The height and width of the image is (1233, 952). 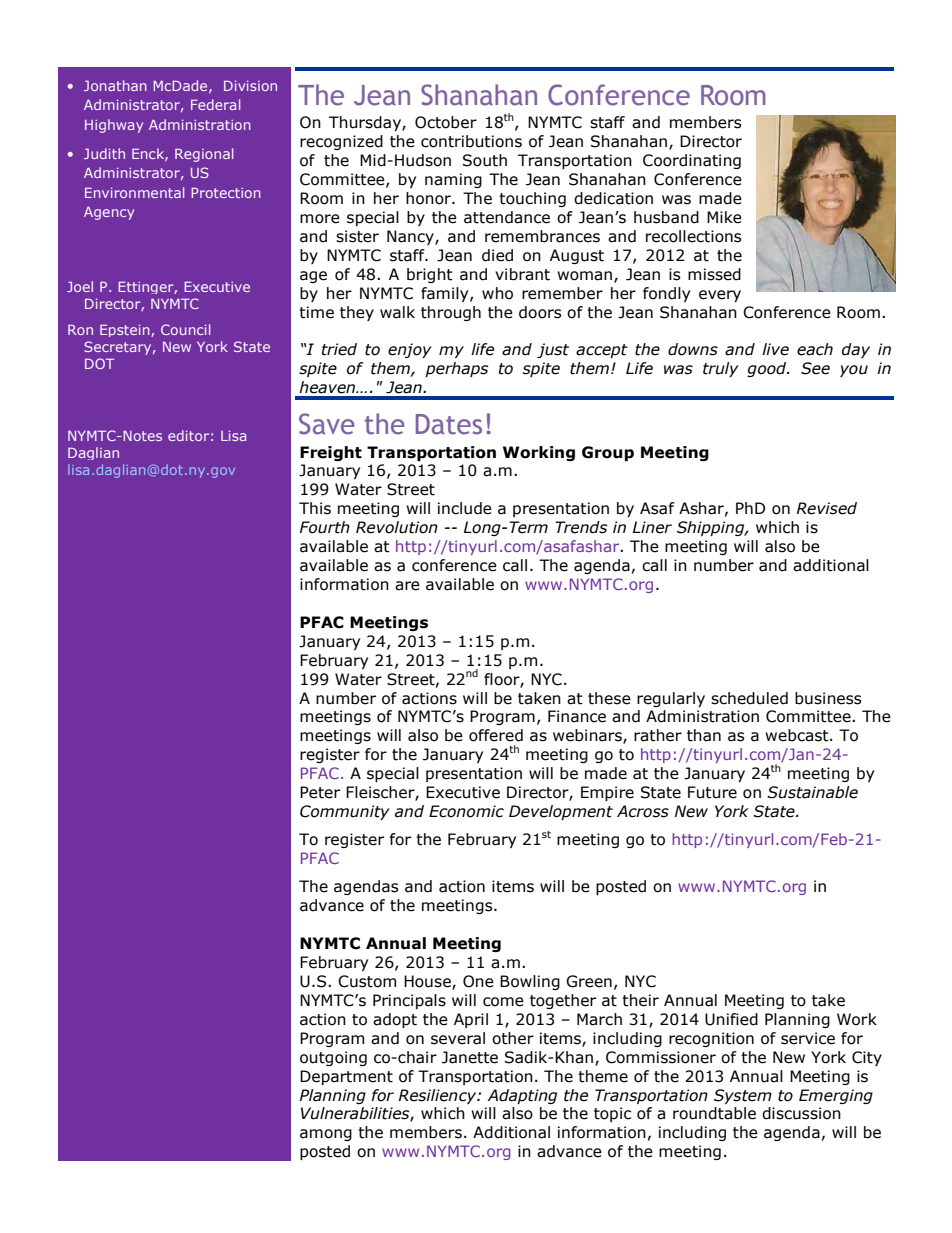 What do you see at coordinates (320, 792) in the image?
I see `Peter` at bounding box center [320, 792].
